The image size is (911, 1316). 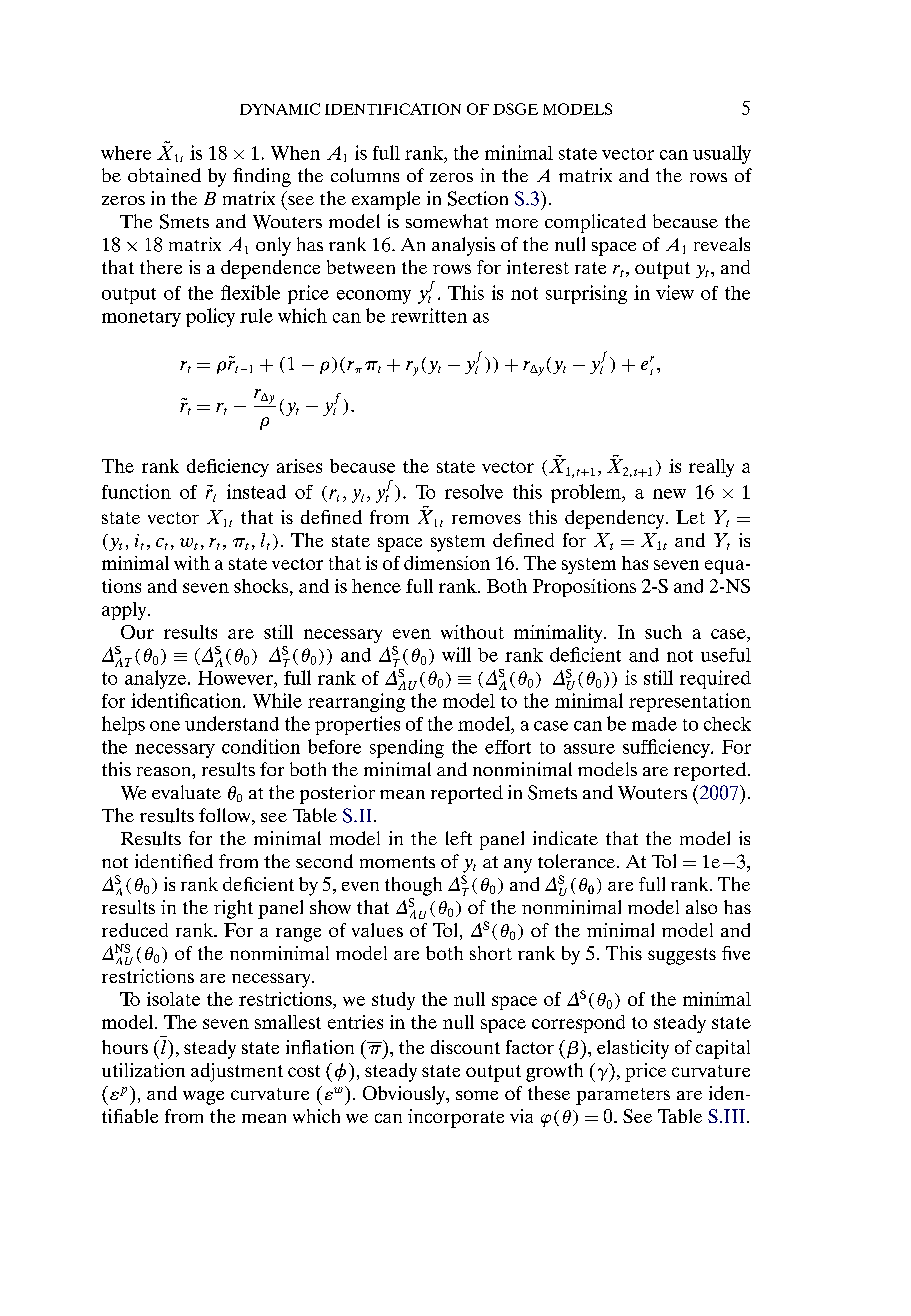 What do you see at coordinates (663, 632) in the screenshot?
I see `such` at bounding box center [663, 632].
